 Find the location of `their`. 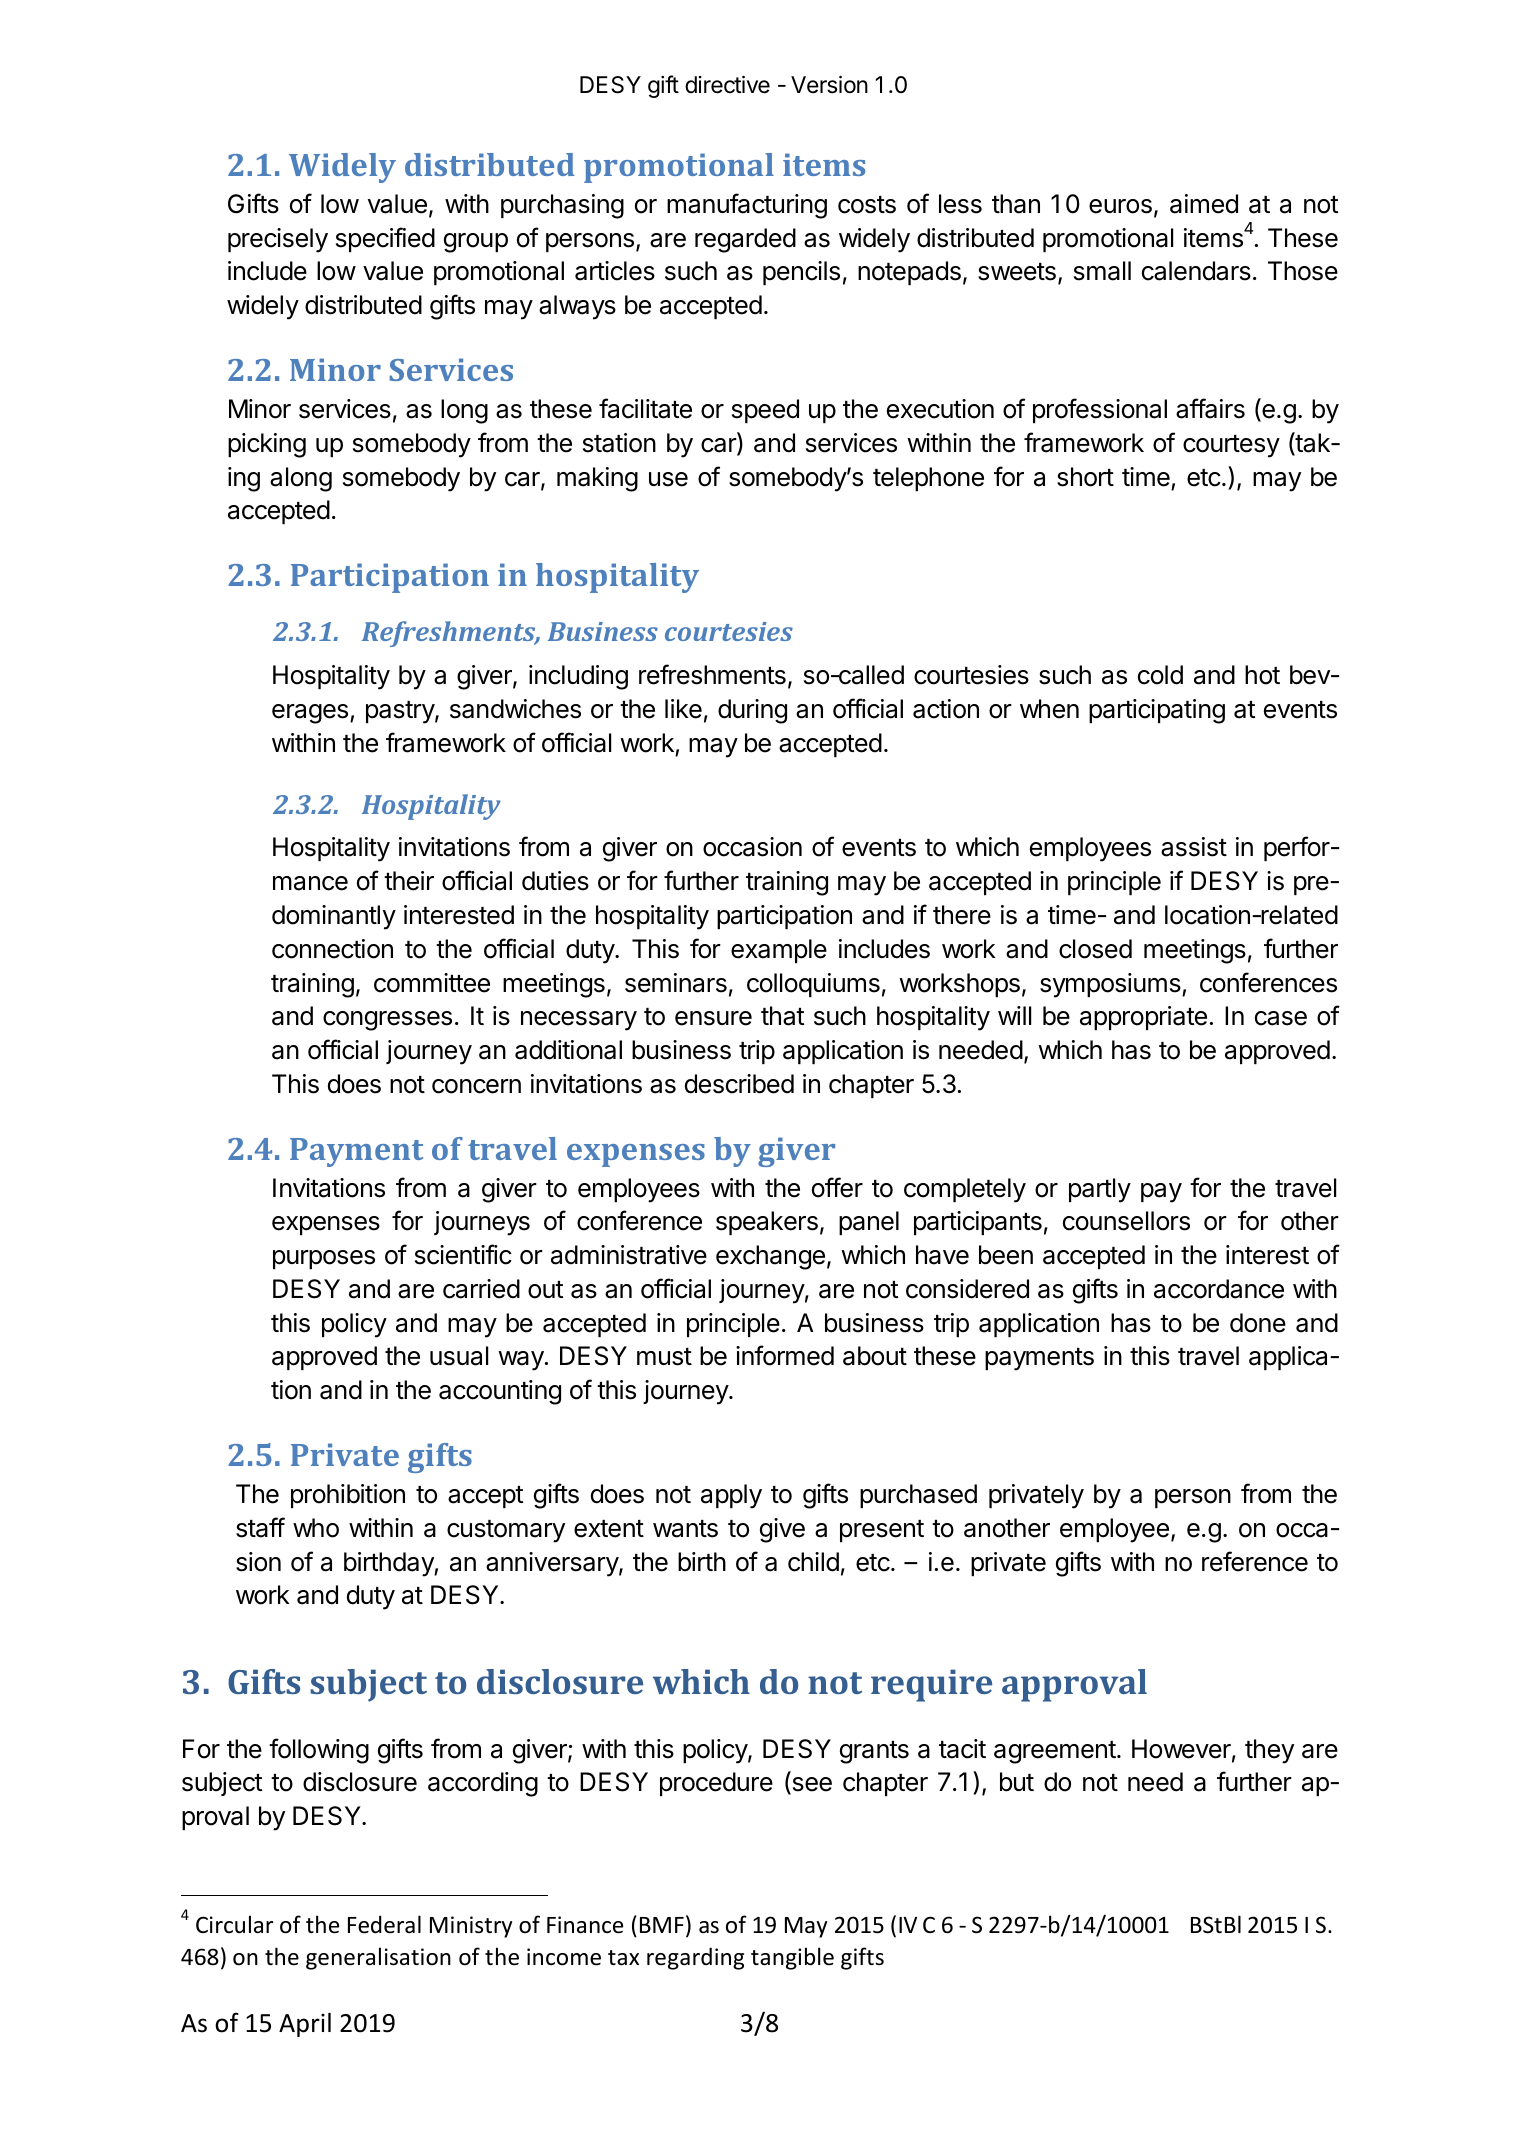

their is located at coordinates (409, 881).
